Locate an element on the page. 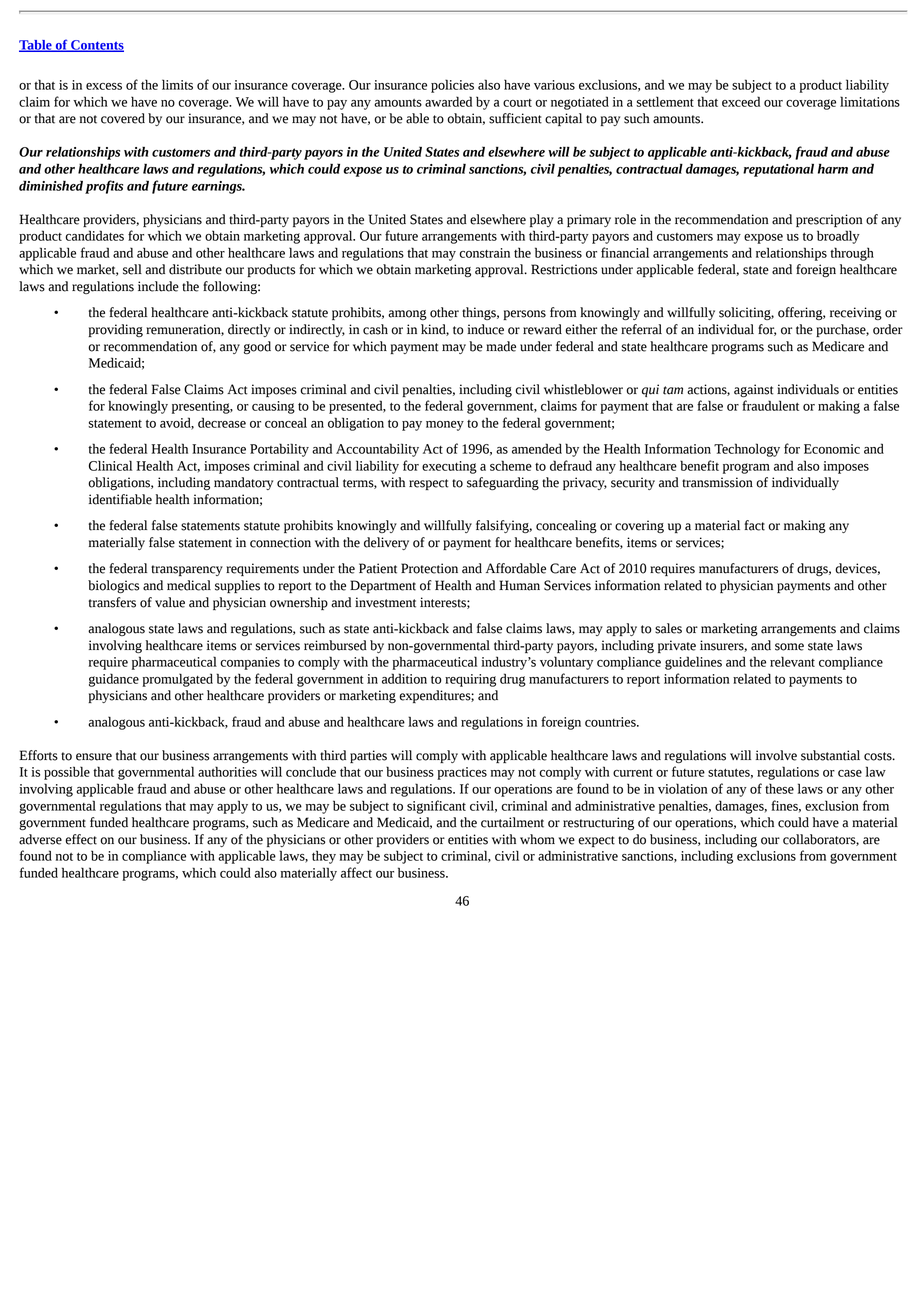  Clinical is located at coordinates (110, 465).
